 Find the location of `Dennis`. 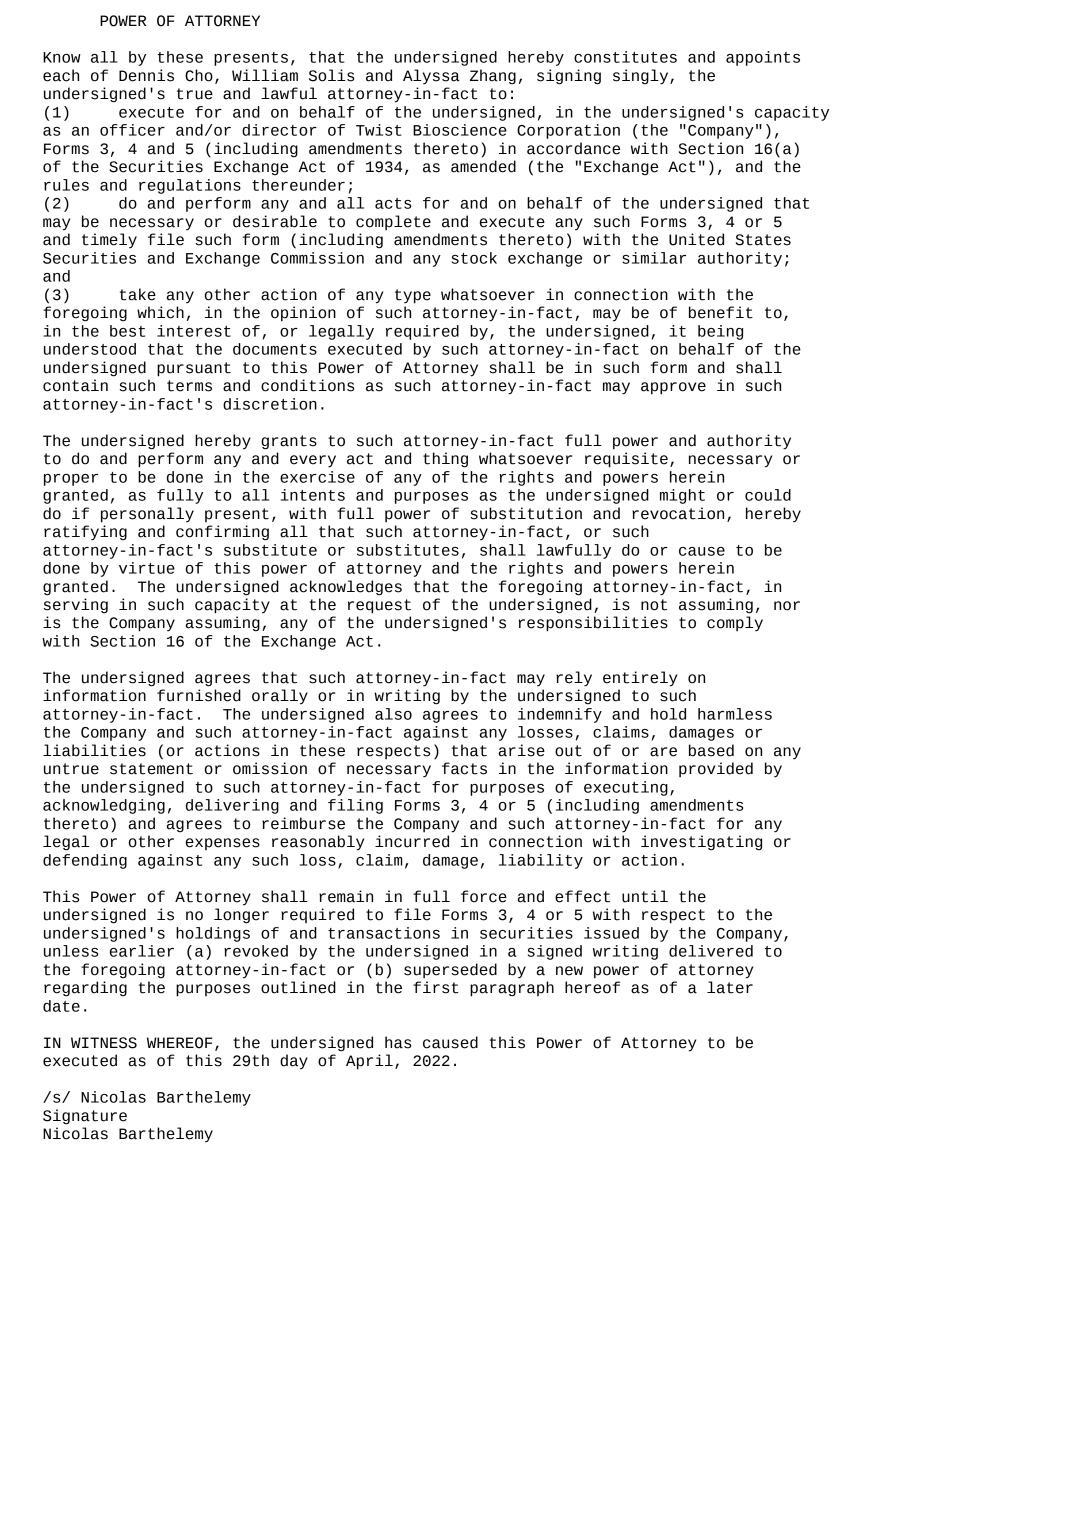

Dennis is located at coordinates (146, 75).
